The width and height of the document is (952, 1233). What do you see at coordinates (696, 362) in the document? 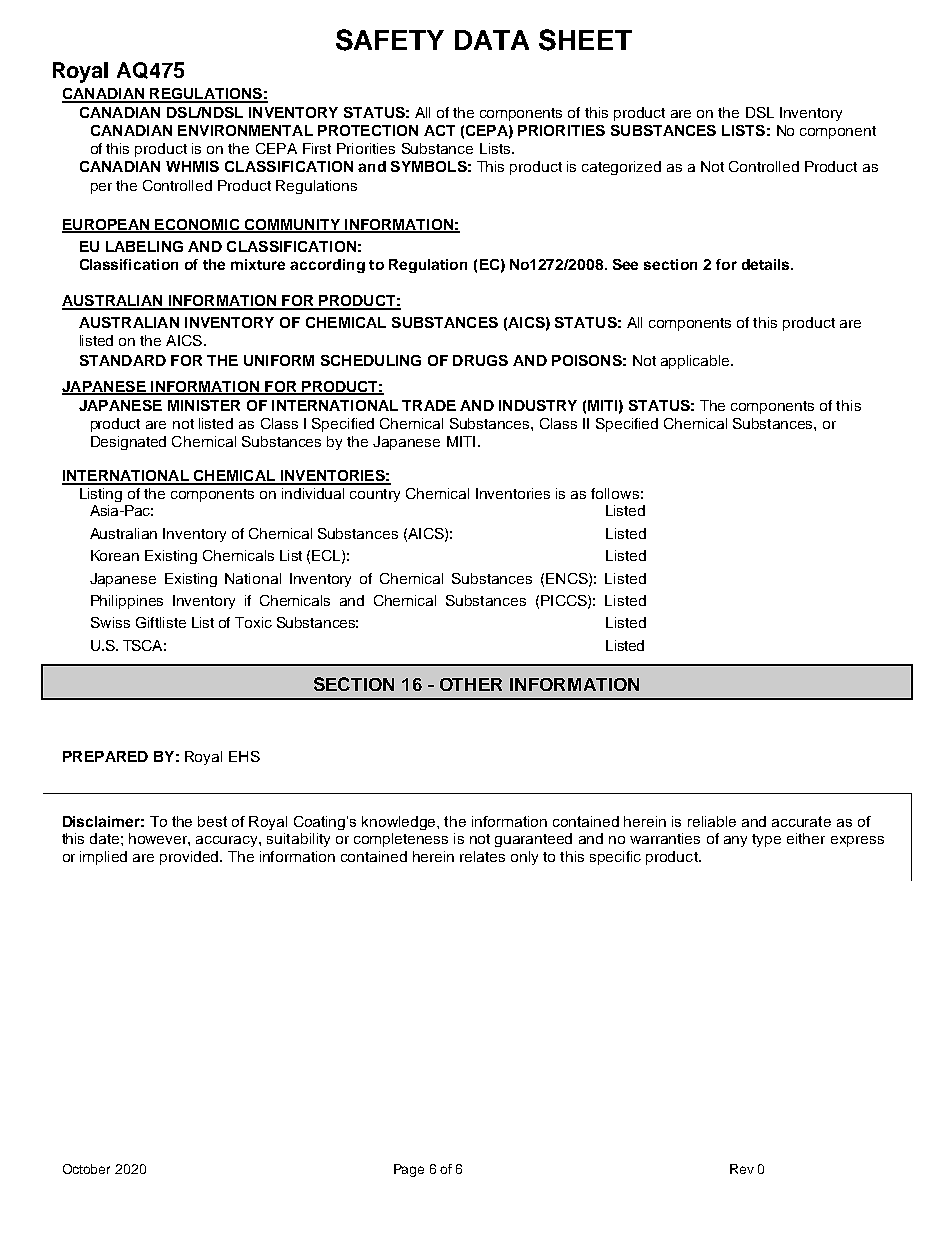
I see `applicable` at bounding box center [696, 362].
